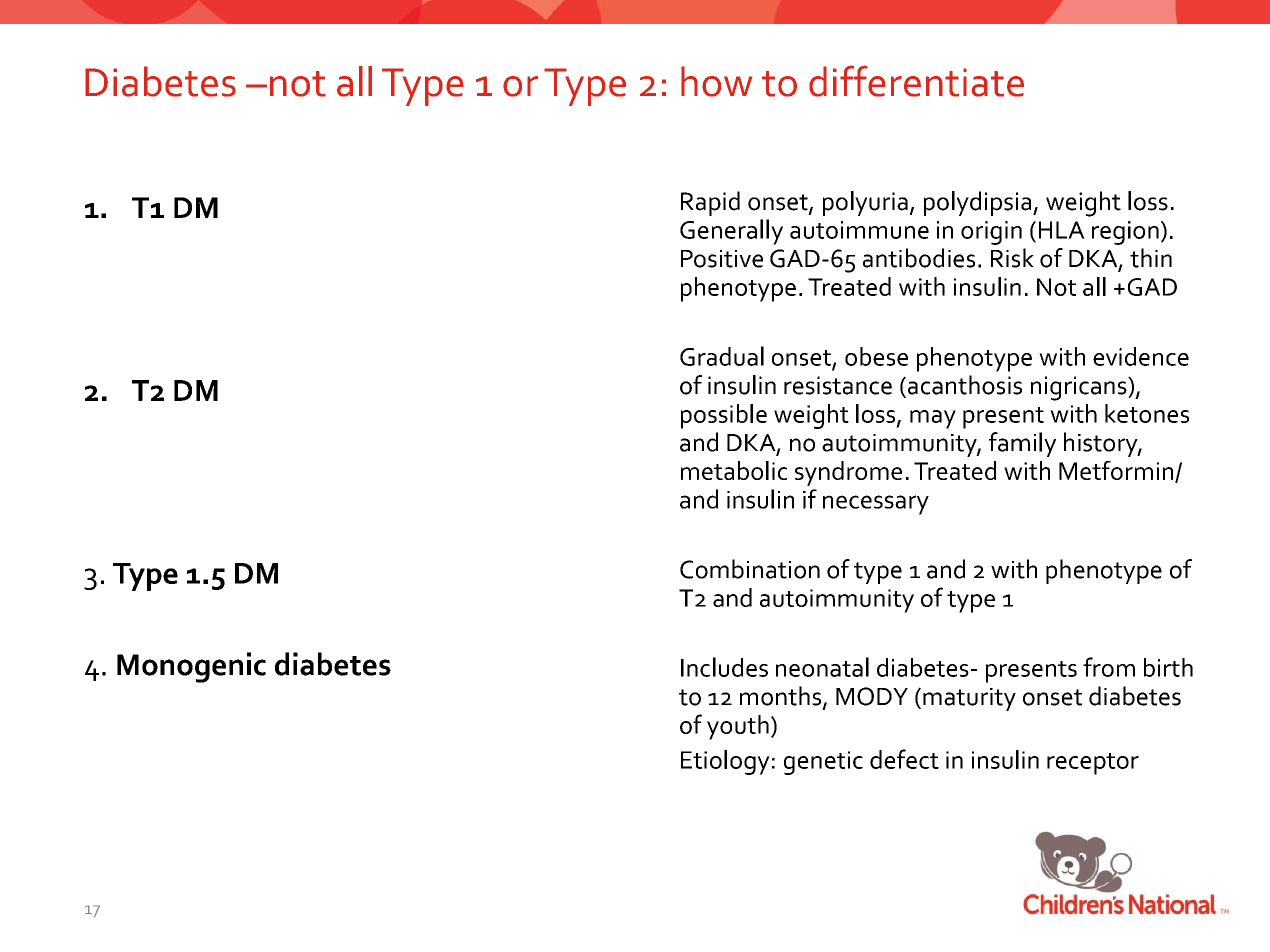 This screenshot has width=1270, height=952. I want to click on Monogenic, so click(191, 667).
